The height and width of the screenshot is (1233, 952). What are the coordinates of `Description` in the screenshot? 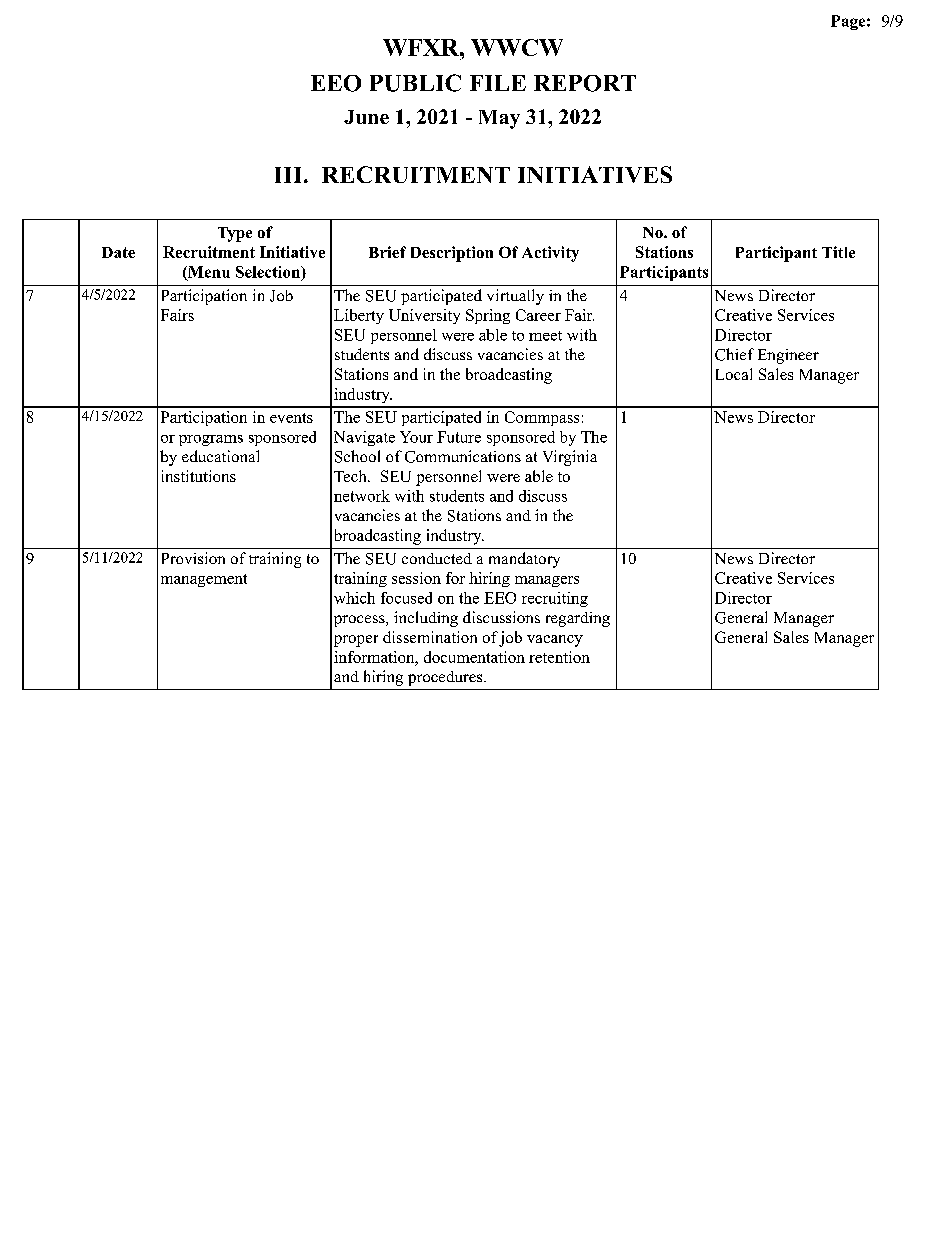 It's located at (452, 254).
